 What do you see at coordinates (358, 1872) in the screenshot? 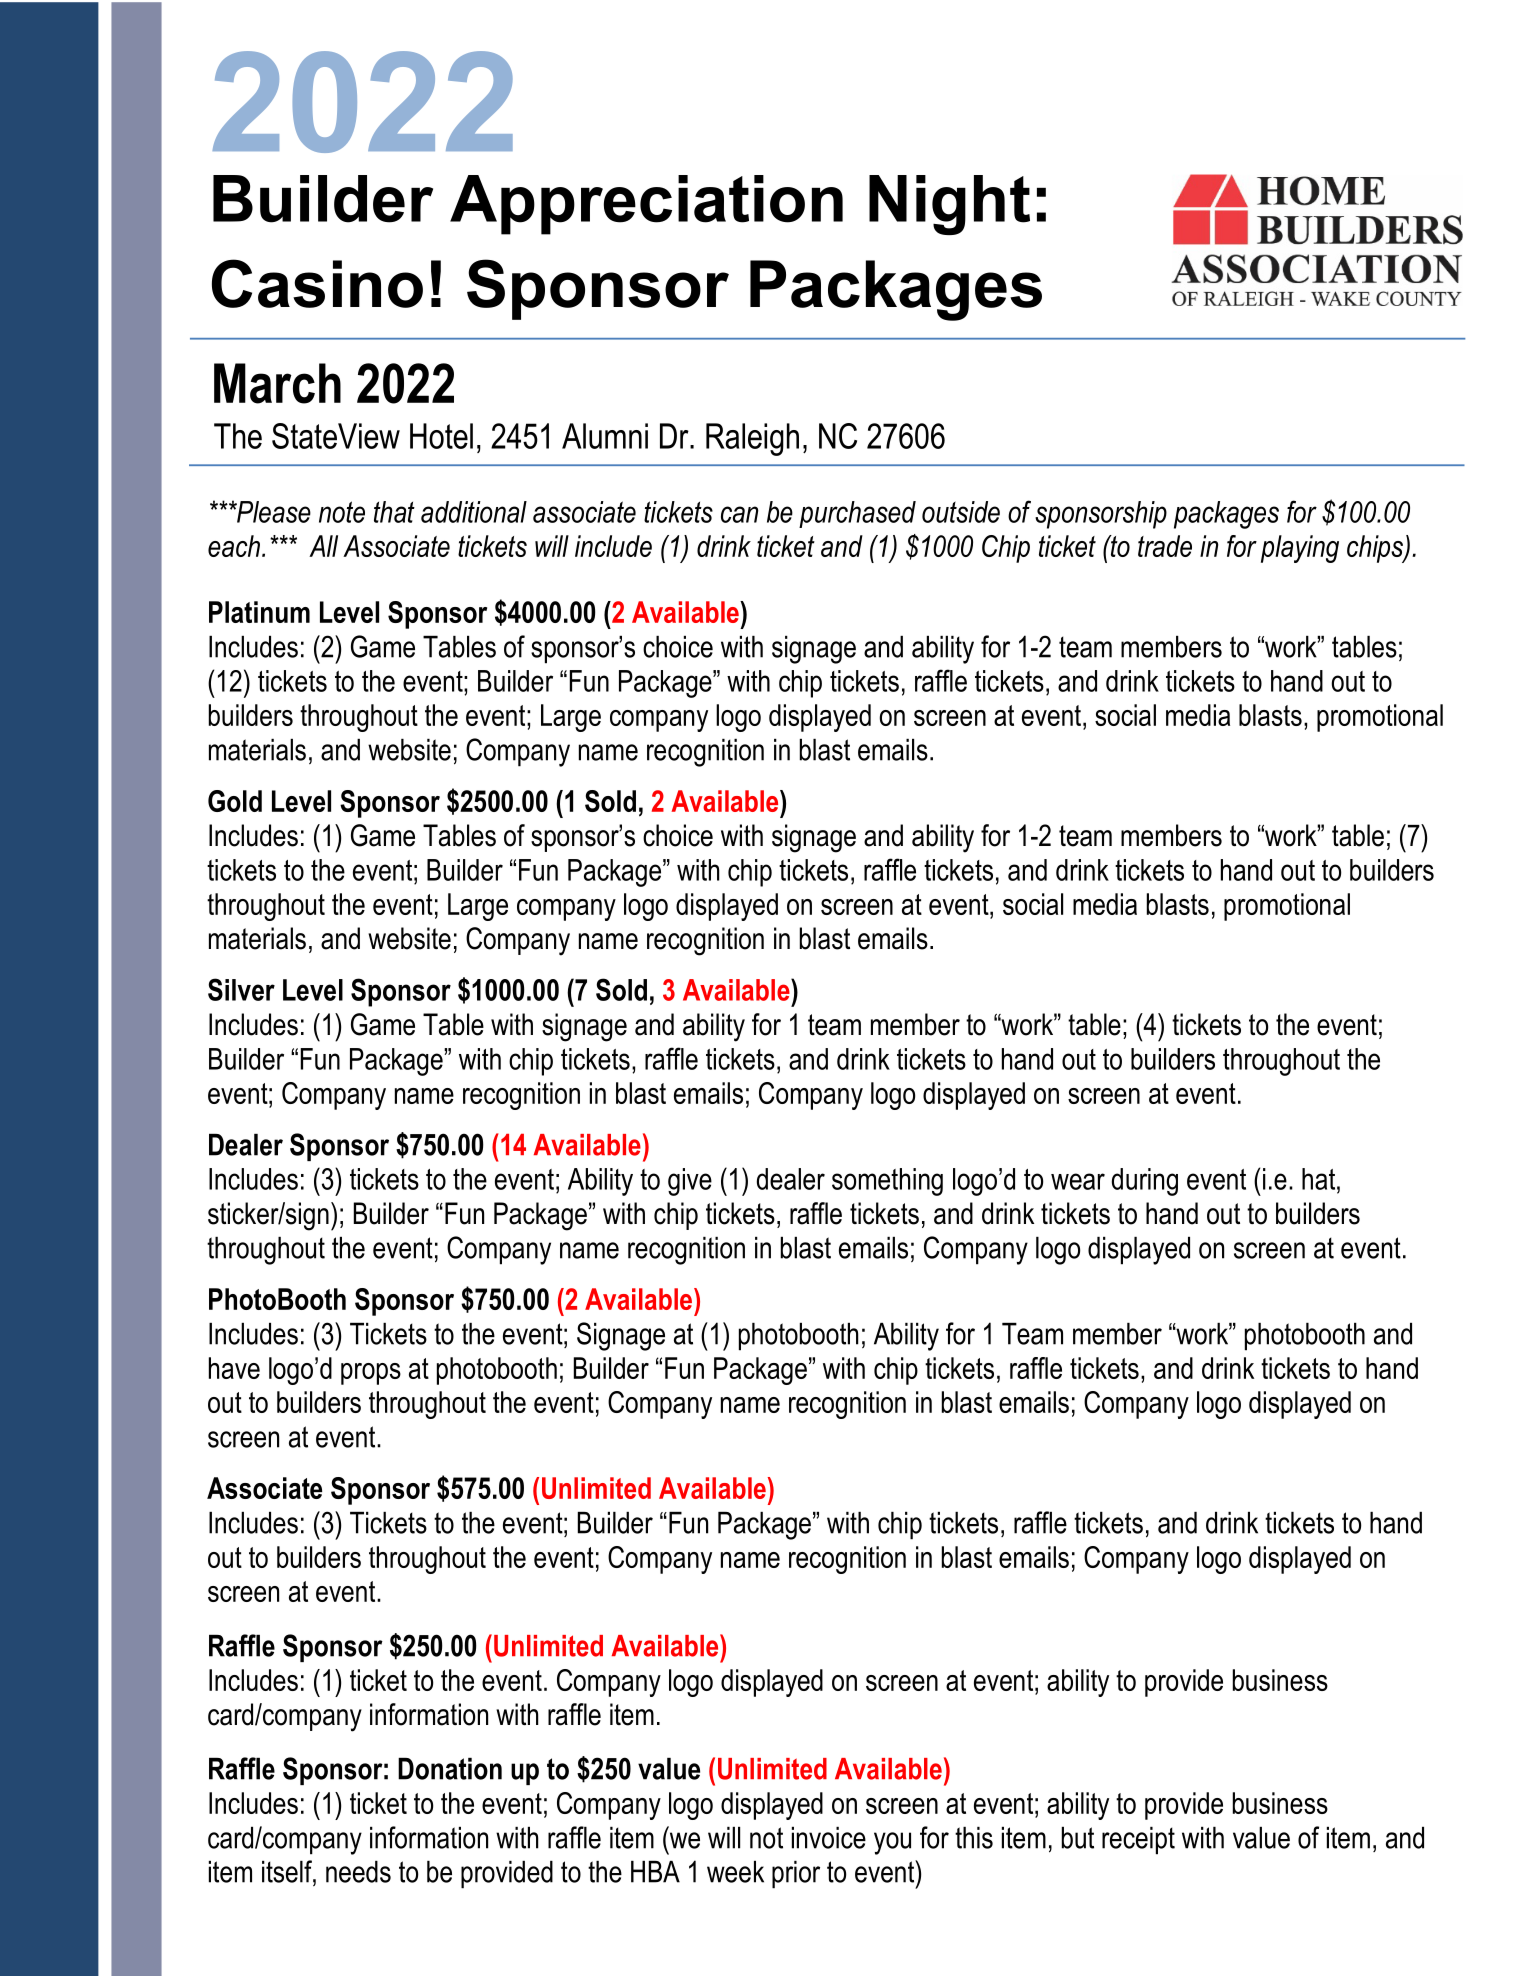
I see `needs` at bounding box center [358, 1872].
